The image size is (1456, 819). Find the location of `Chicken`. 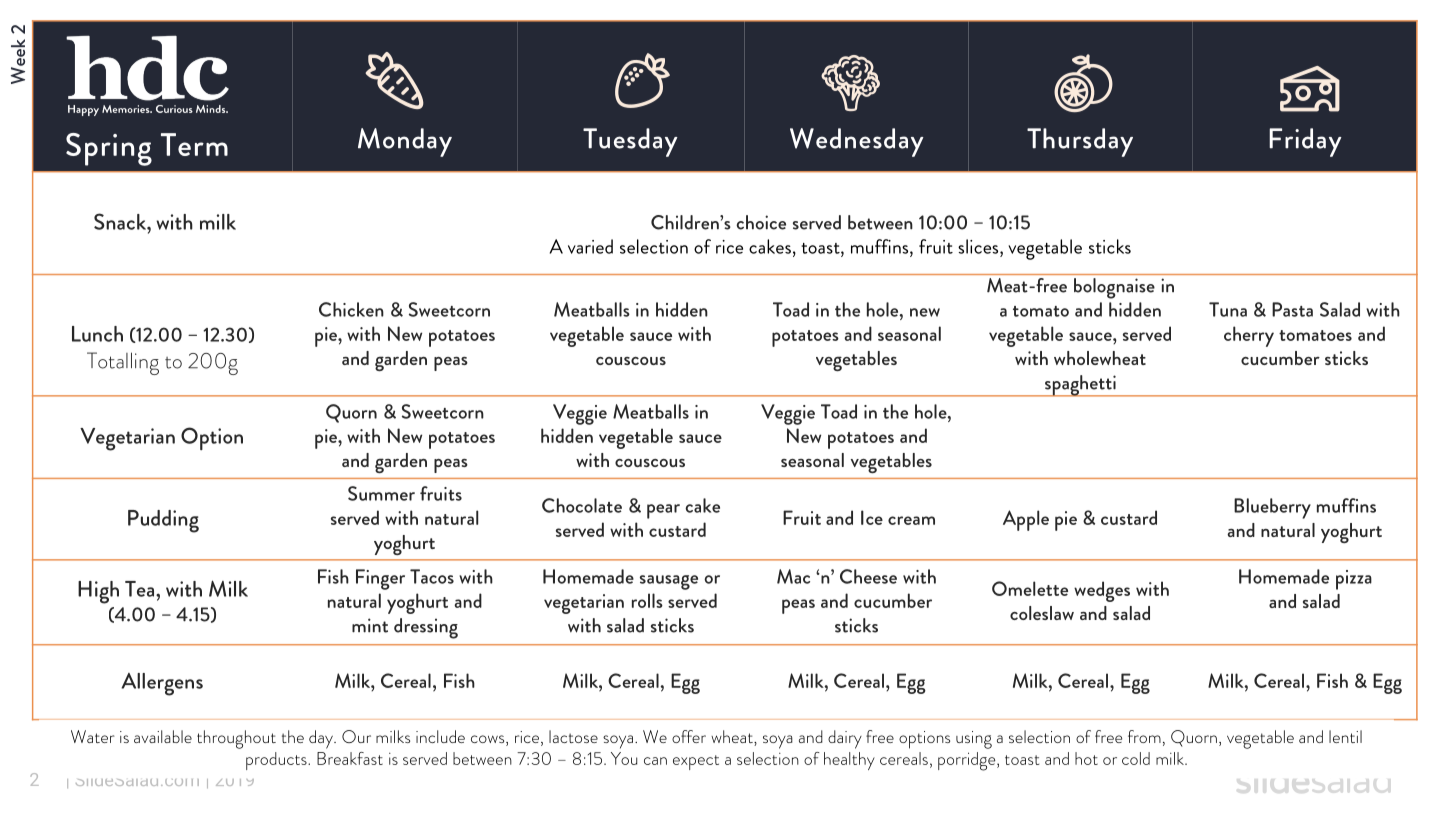

Chicken is located at coordinates (351, 309).
